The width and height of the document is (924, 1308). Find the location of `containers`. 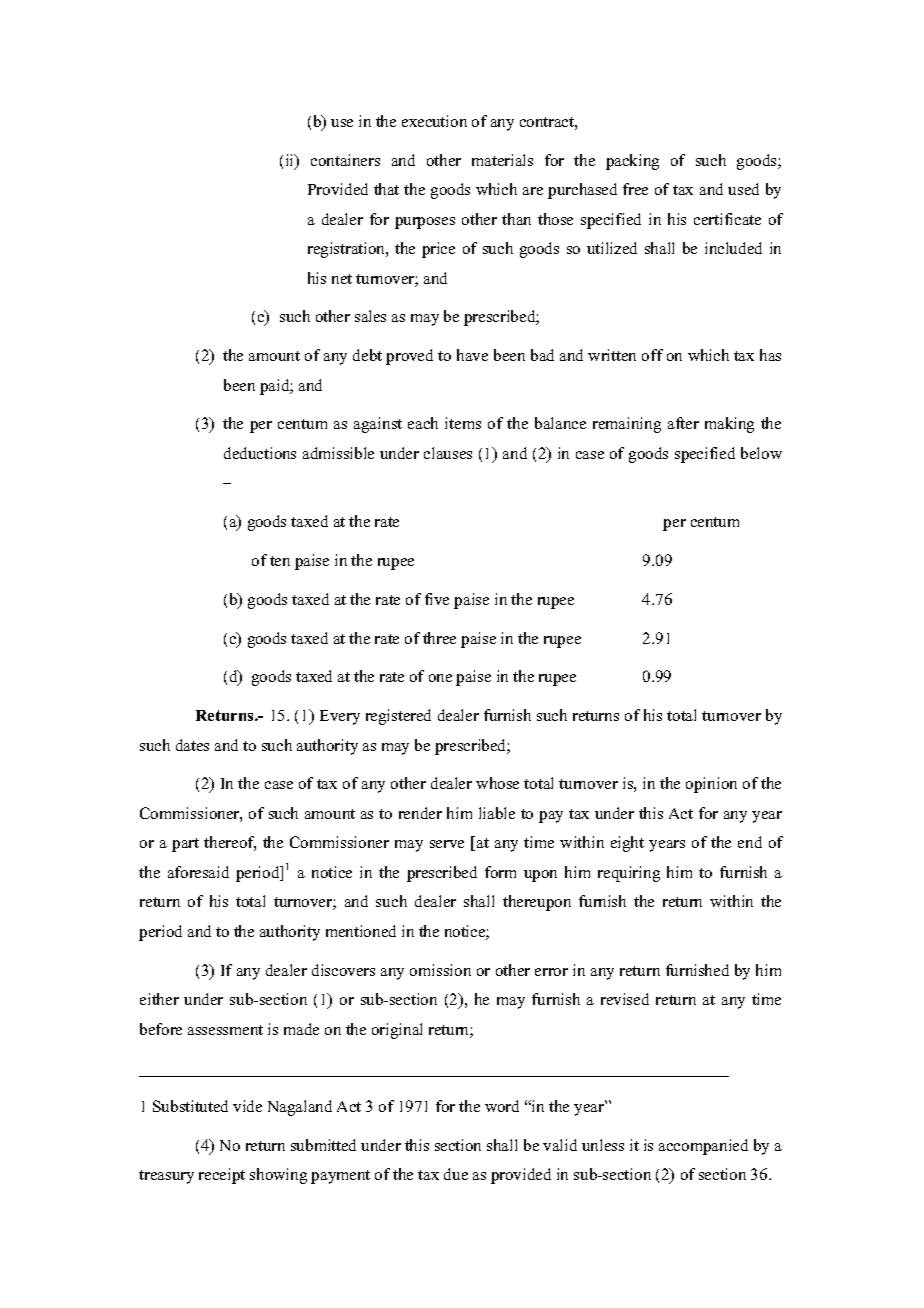

containers is located at coordinates (345, 160).
